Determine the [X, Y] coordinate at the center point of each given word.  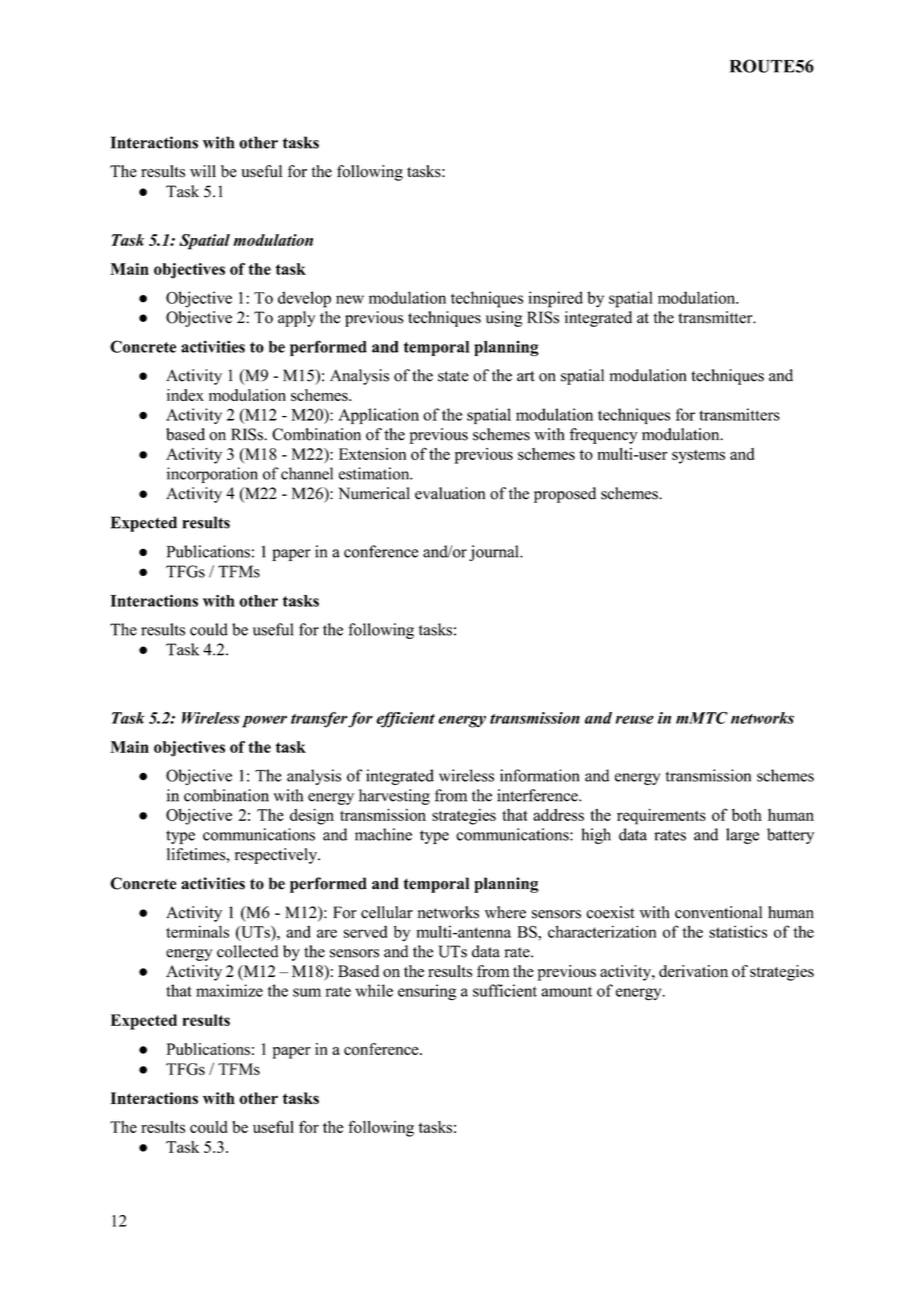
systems [698, 457]
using [504, 319]
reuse [635, 719]
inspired [555, 299]
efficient [405, 720]
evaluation [450, 493]
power [264, 721]
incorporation [212, 475]
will [203, 171]
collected [247, 951]
